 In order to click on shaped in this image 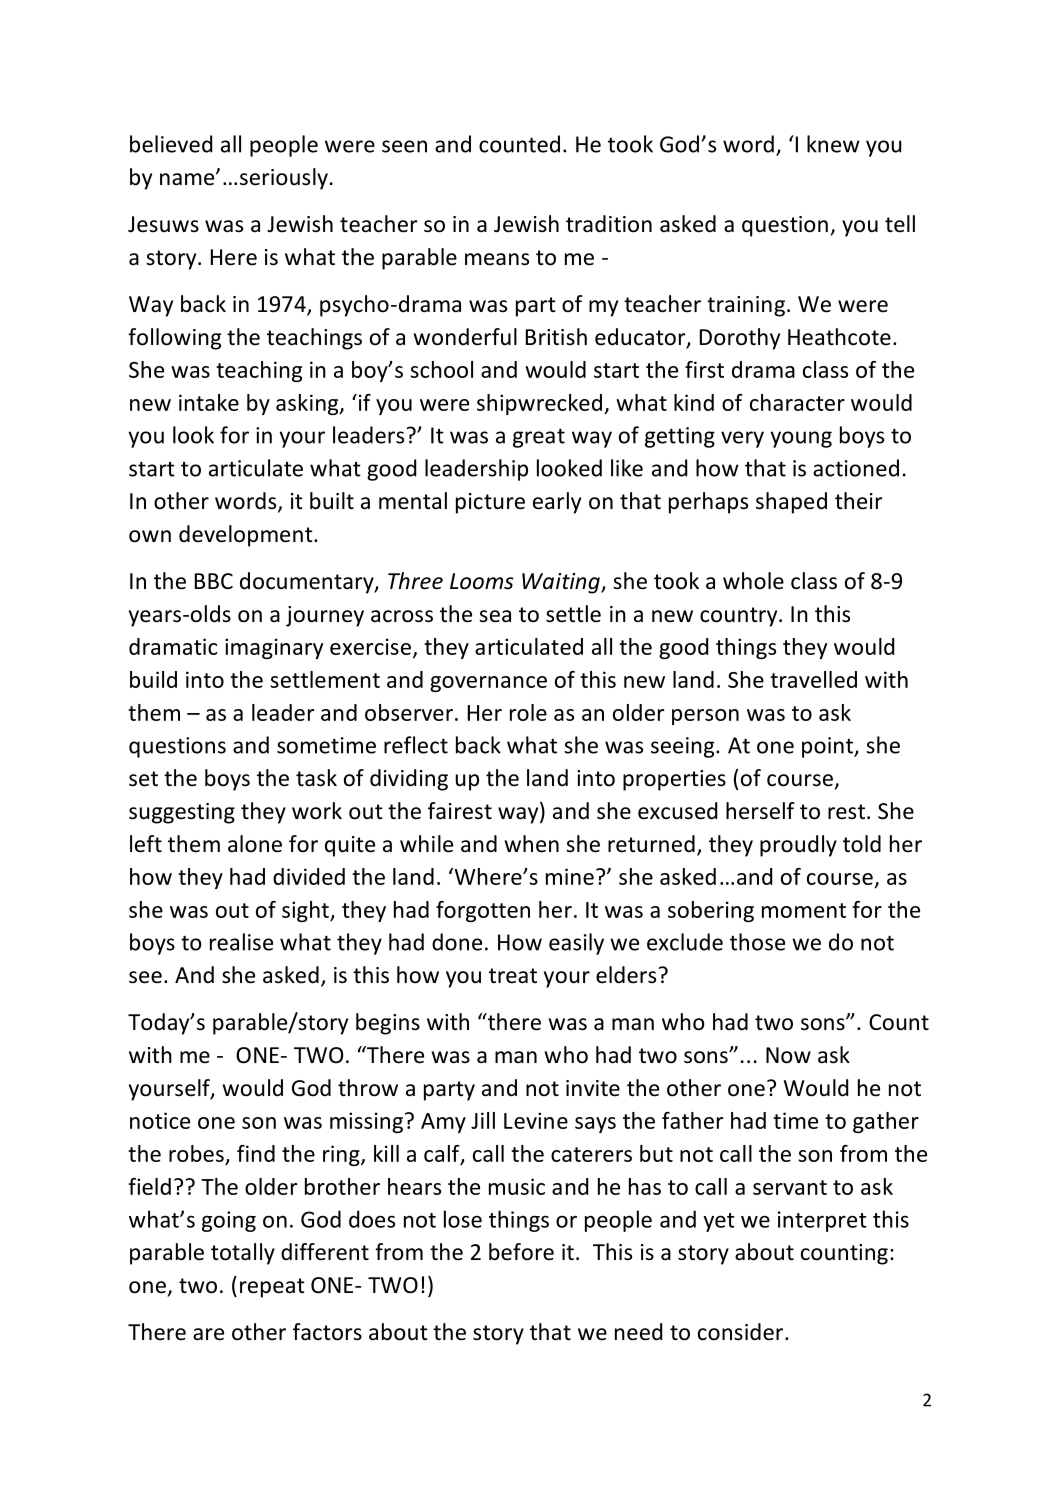, I will do `click(791, 503)`.
